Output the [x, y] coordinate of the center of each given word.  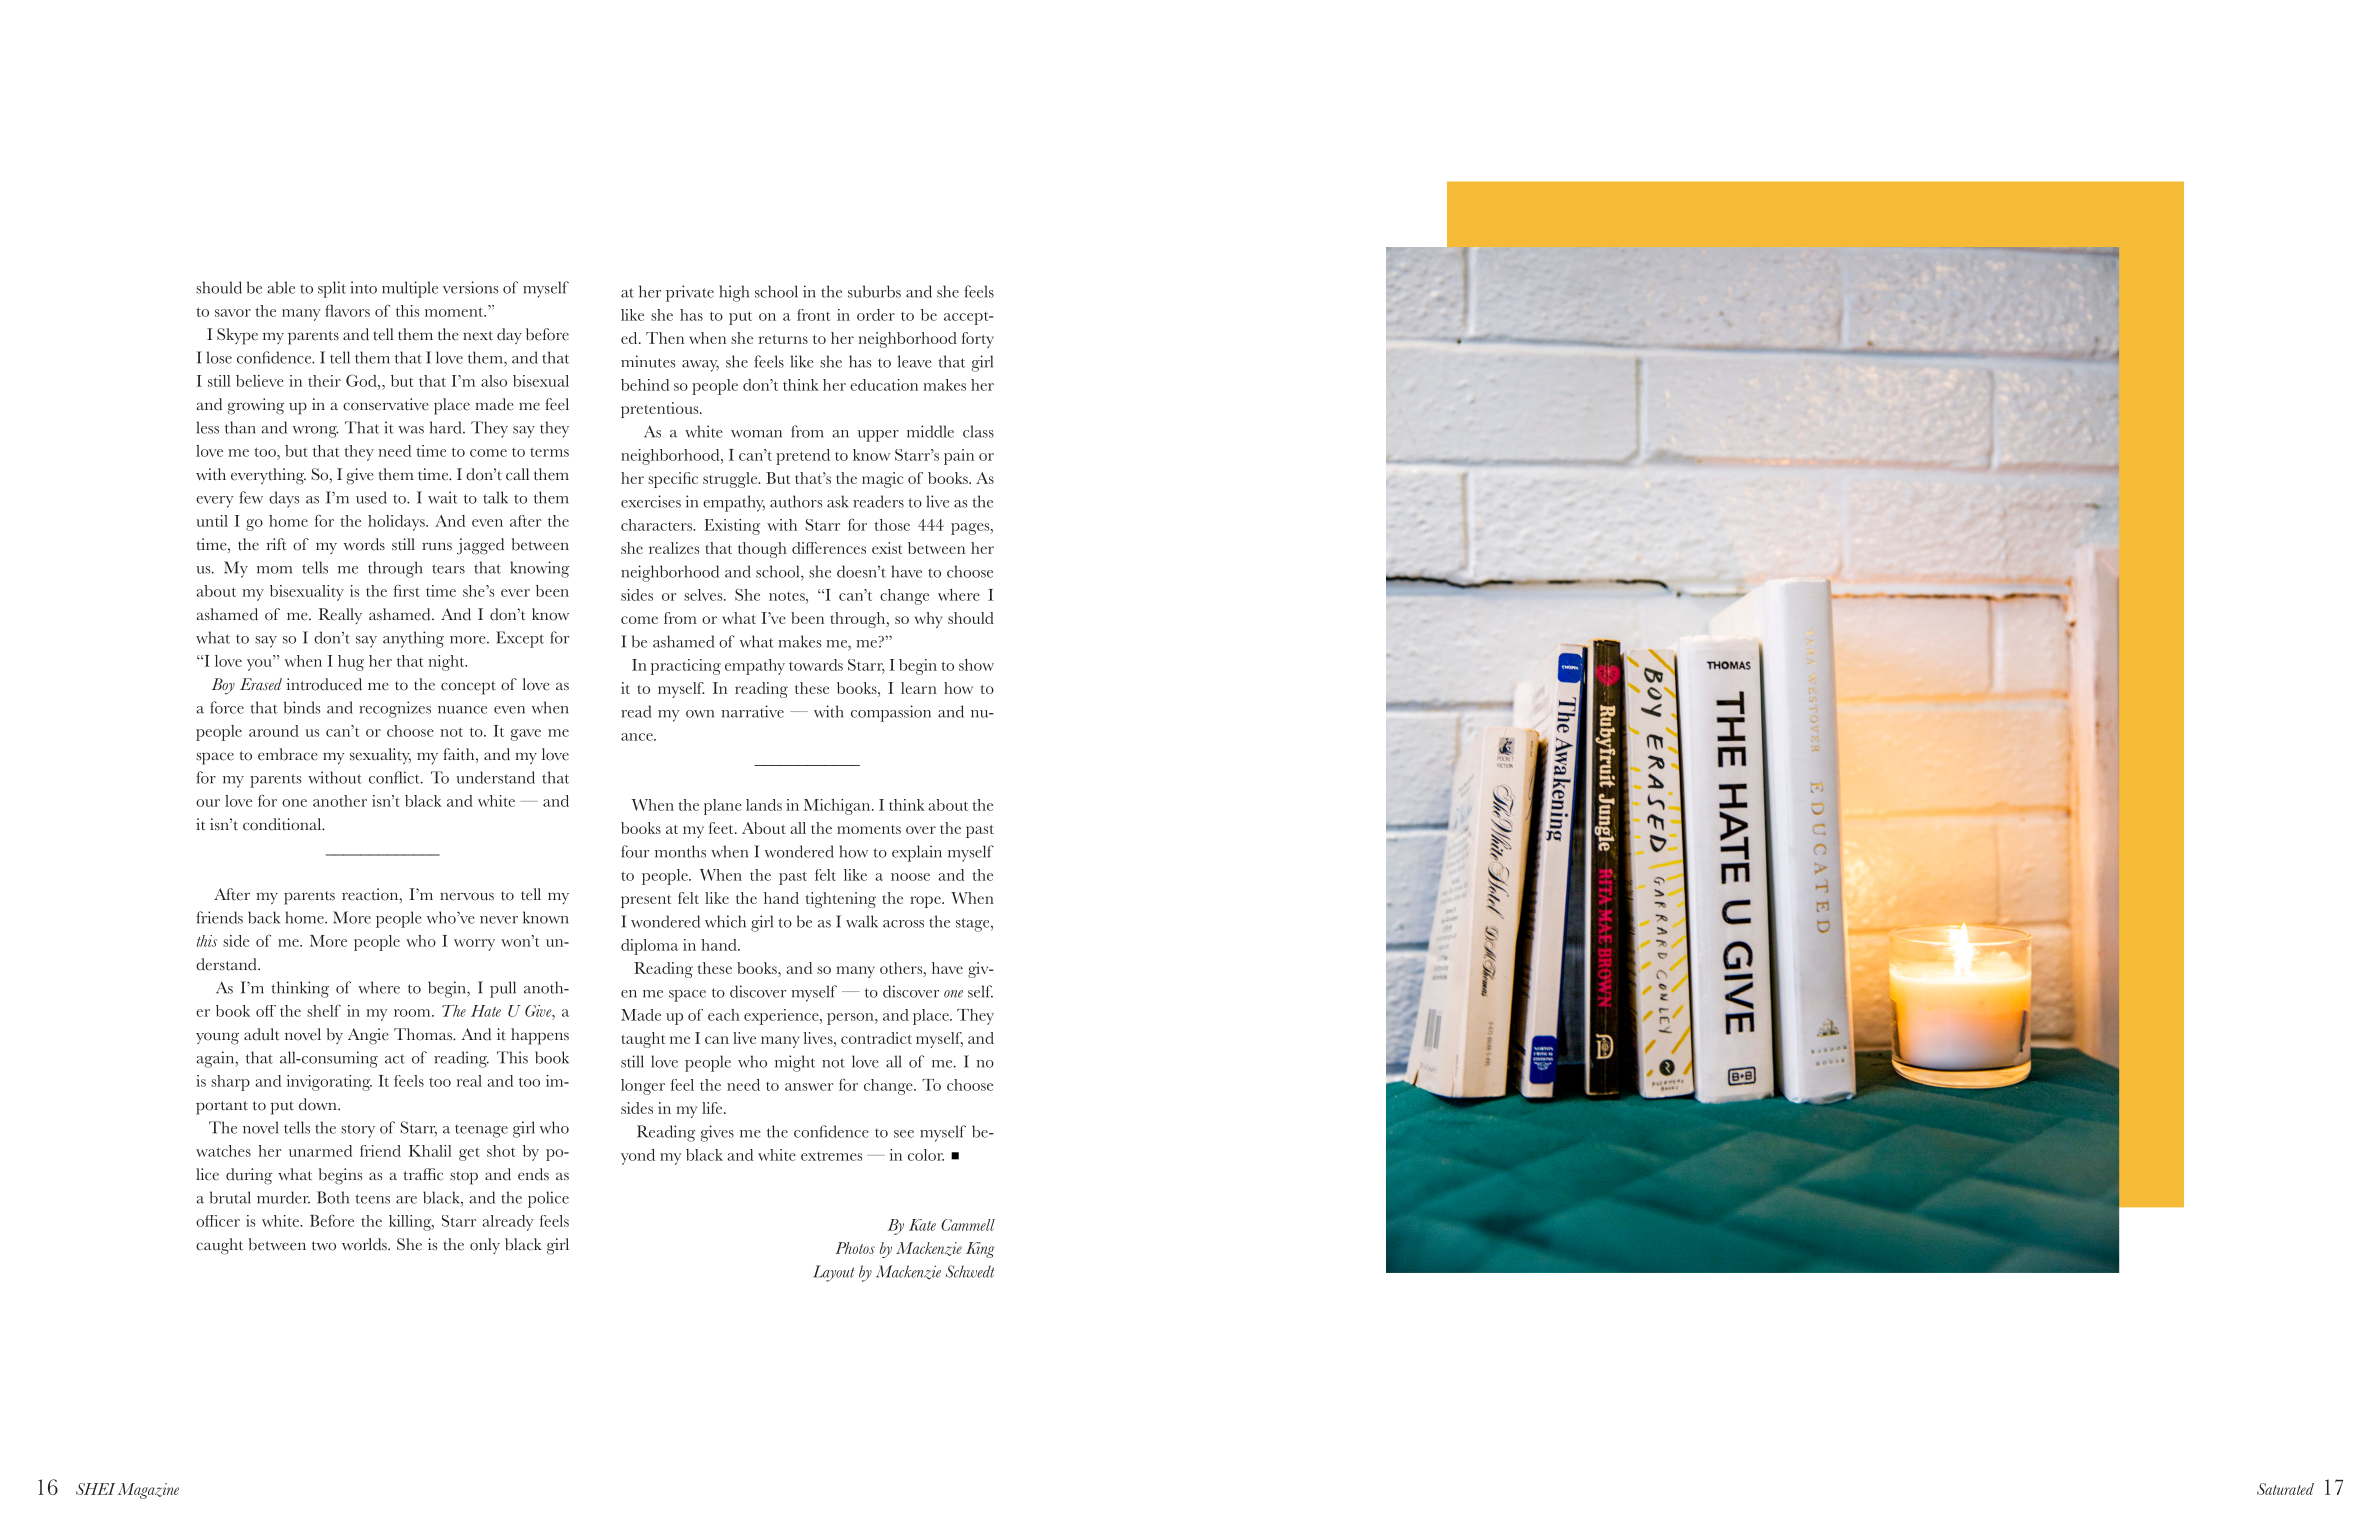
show [976, 665]
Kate [922, 1225]
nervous [467, 896]
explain [917, 853]
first [406, 590]
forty [978, 340]
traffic [424, 1174]
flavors [347, 311]
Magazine [148, 1491]
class [978, 431]
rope [926, 902]
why [928, 620]
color [926, 1155]
